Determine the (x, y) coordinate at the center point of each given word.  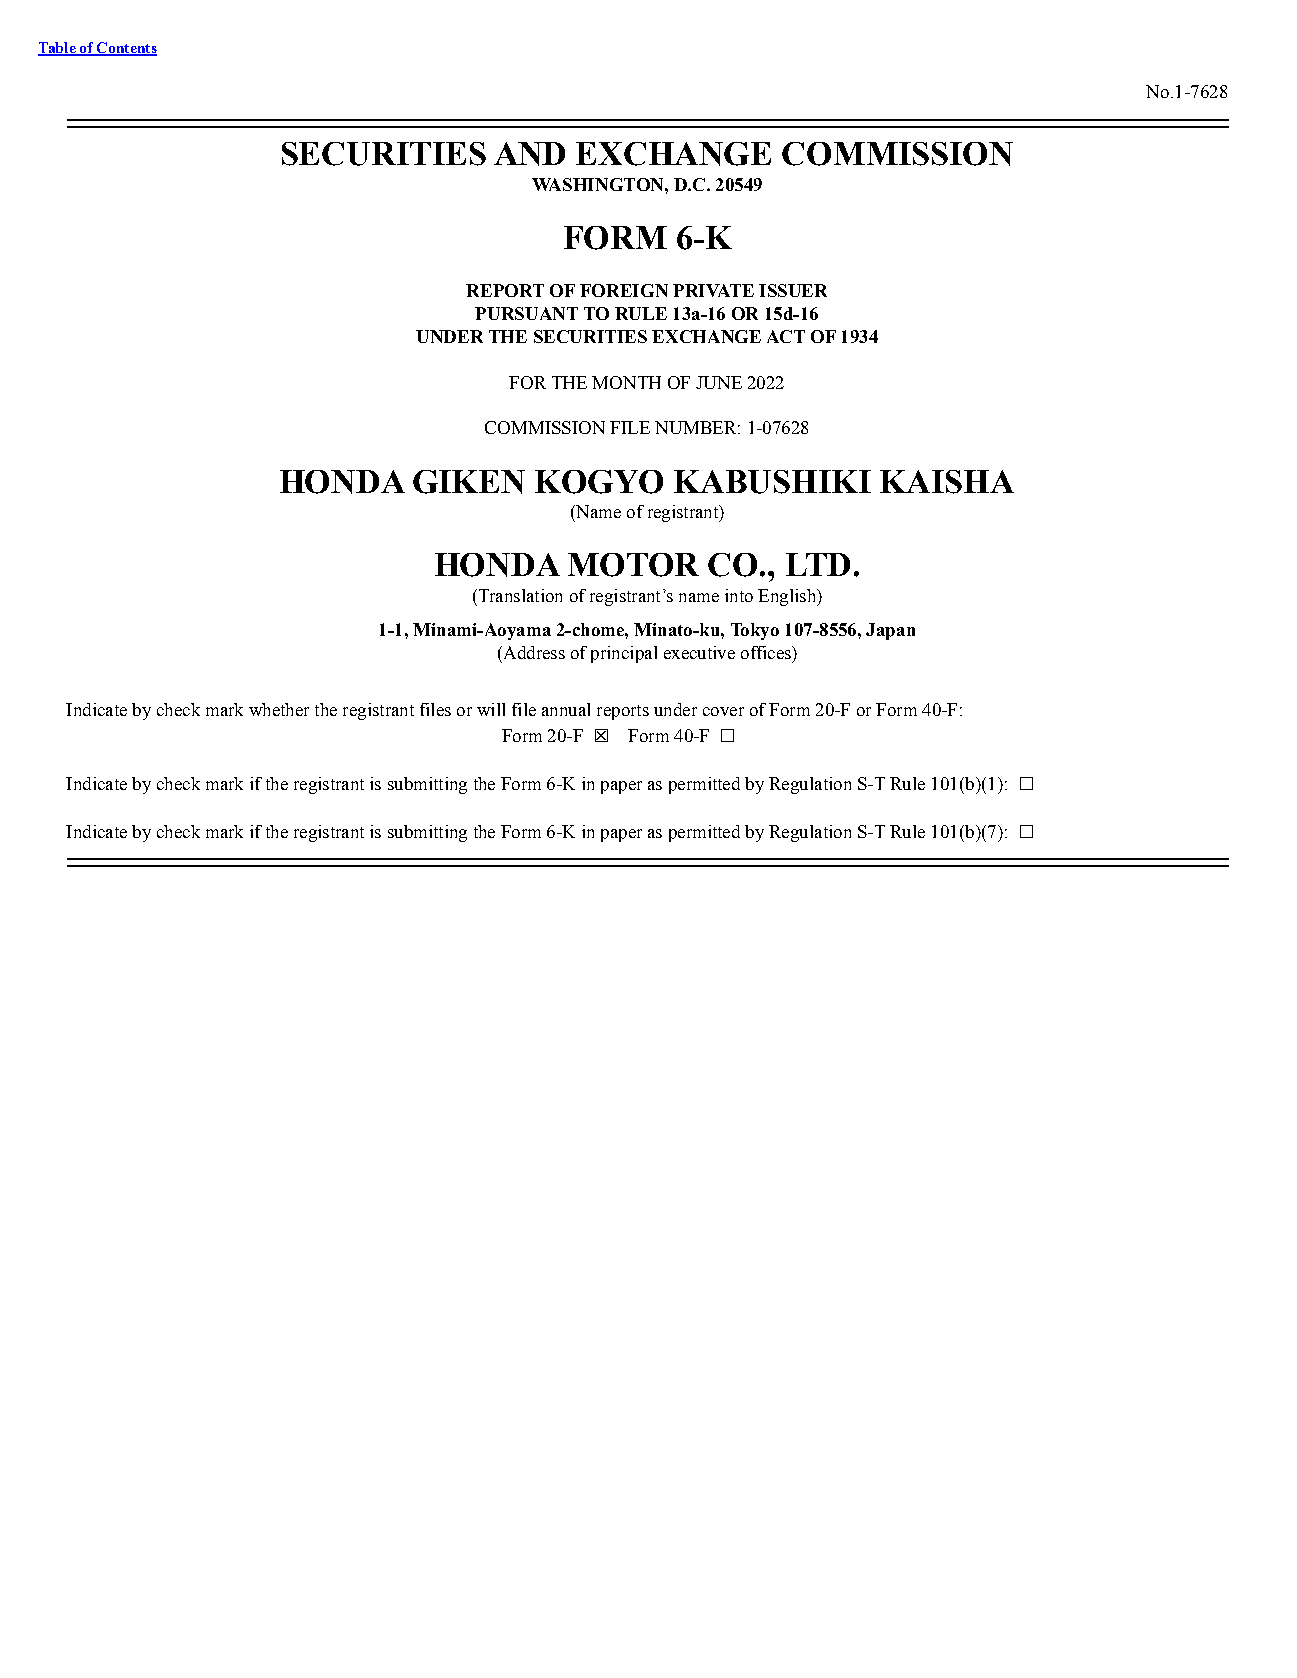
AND (529, 154)
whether (279, 709)
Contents (126, 48)
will (491, 709)
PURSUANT (526, 313)
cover (723, 711)
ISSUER (793, 290)
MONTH (626, 382)
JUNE (719, 382)
